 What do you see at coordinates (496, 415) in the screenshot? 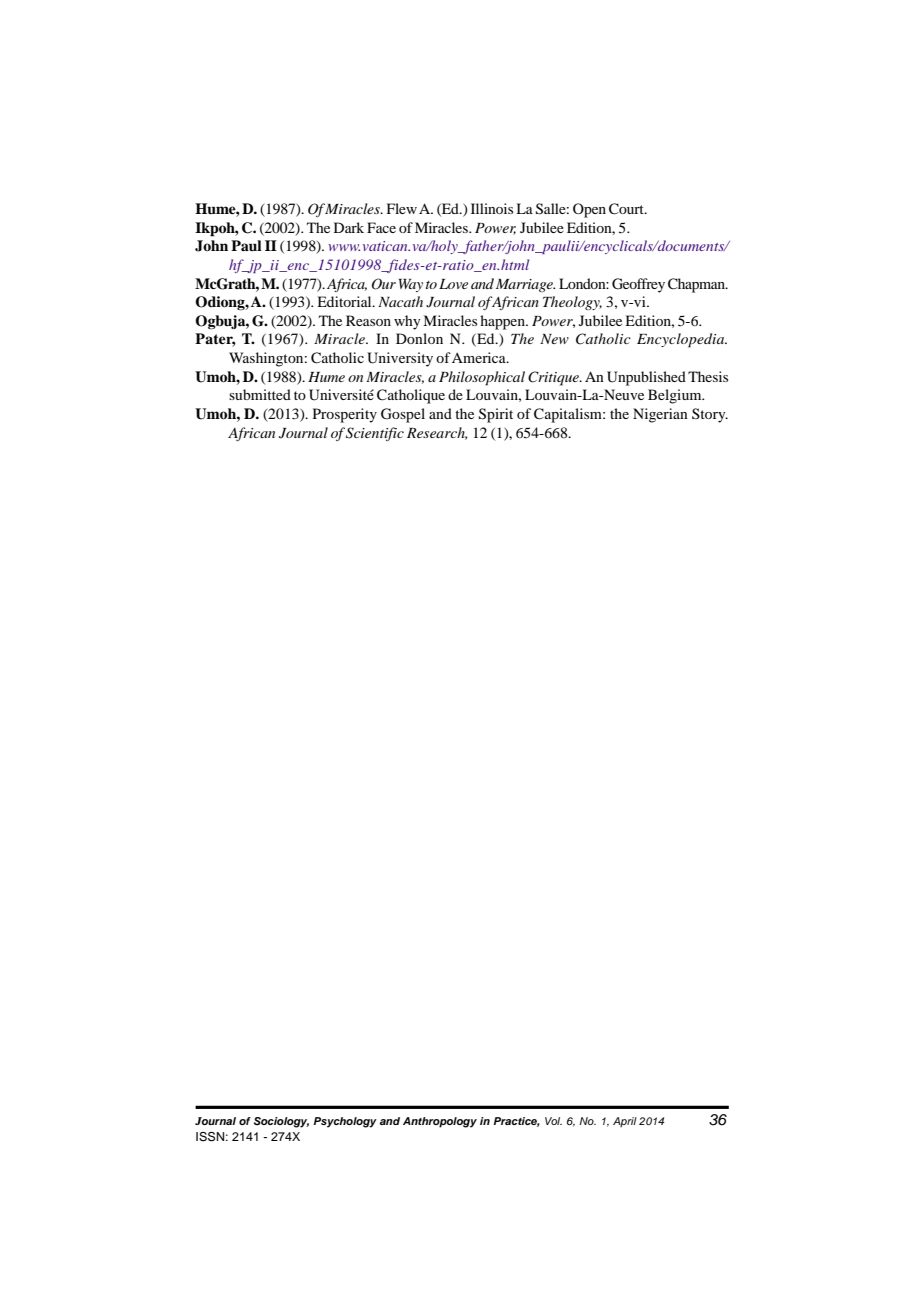
I see `Spirit` at bounding box center [496, 415].
